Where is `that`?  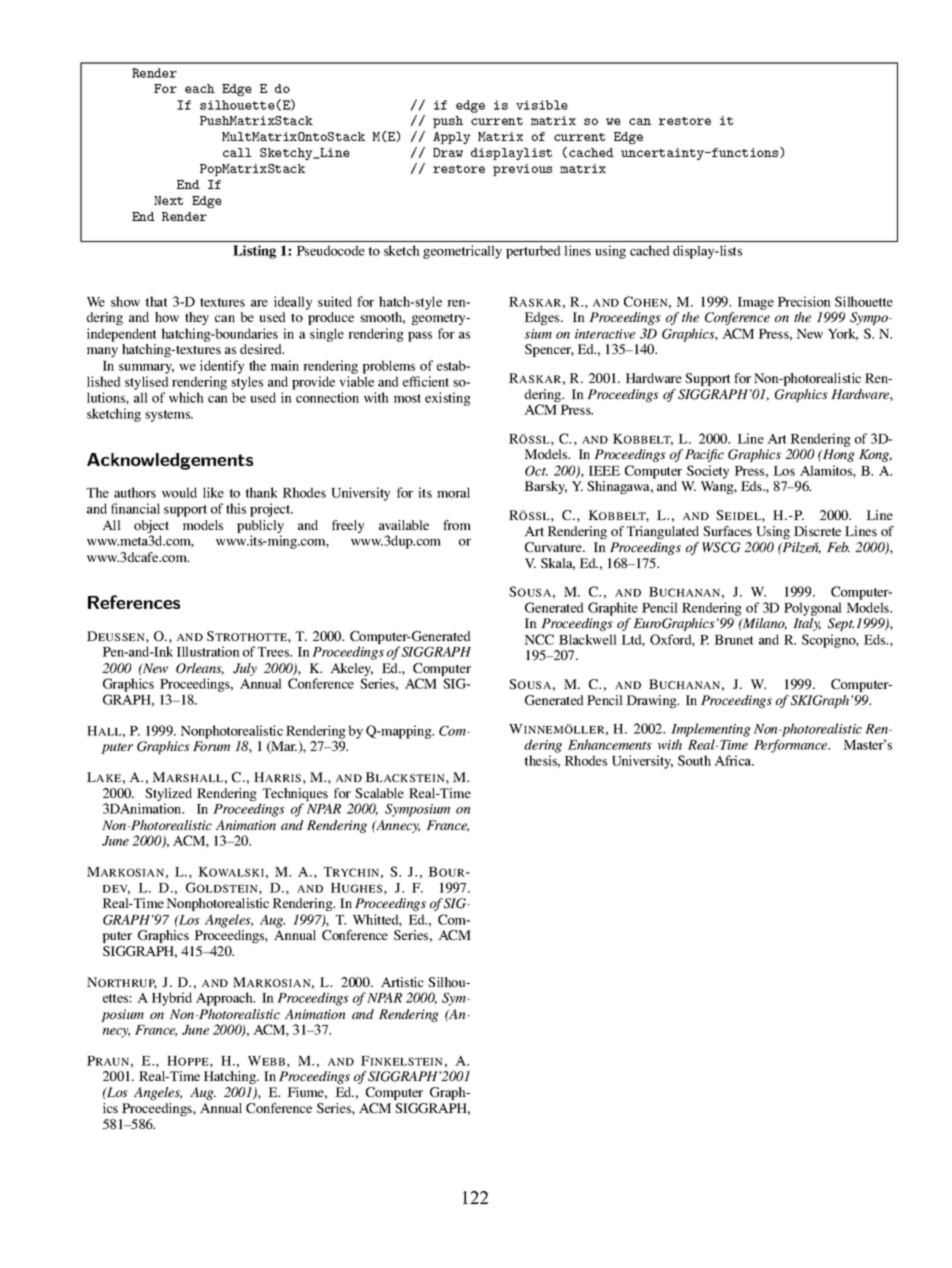
that is located at coordinates (156, 301).
